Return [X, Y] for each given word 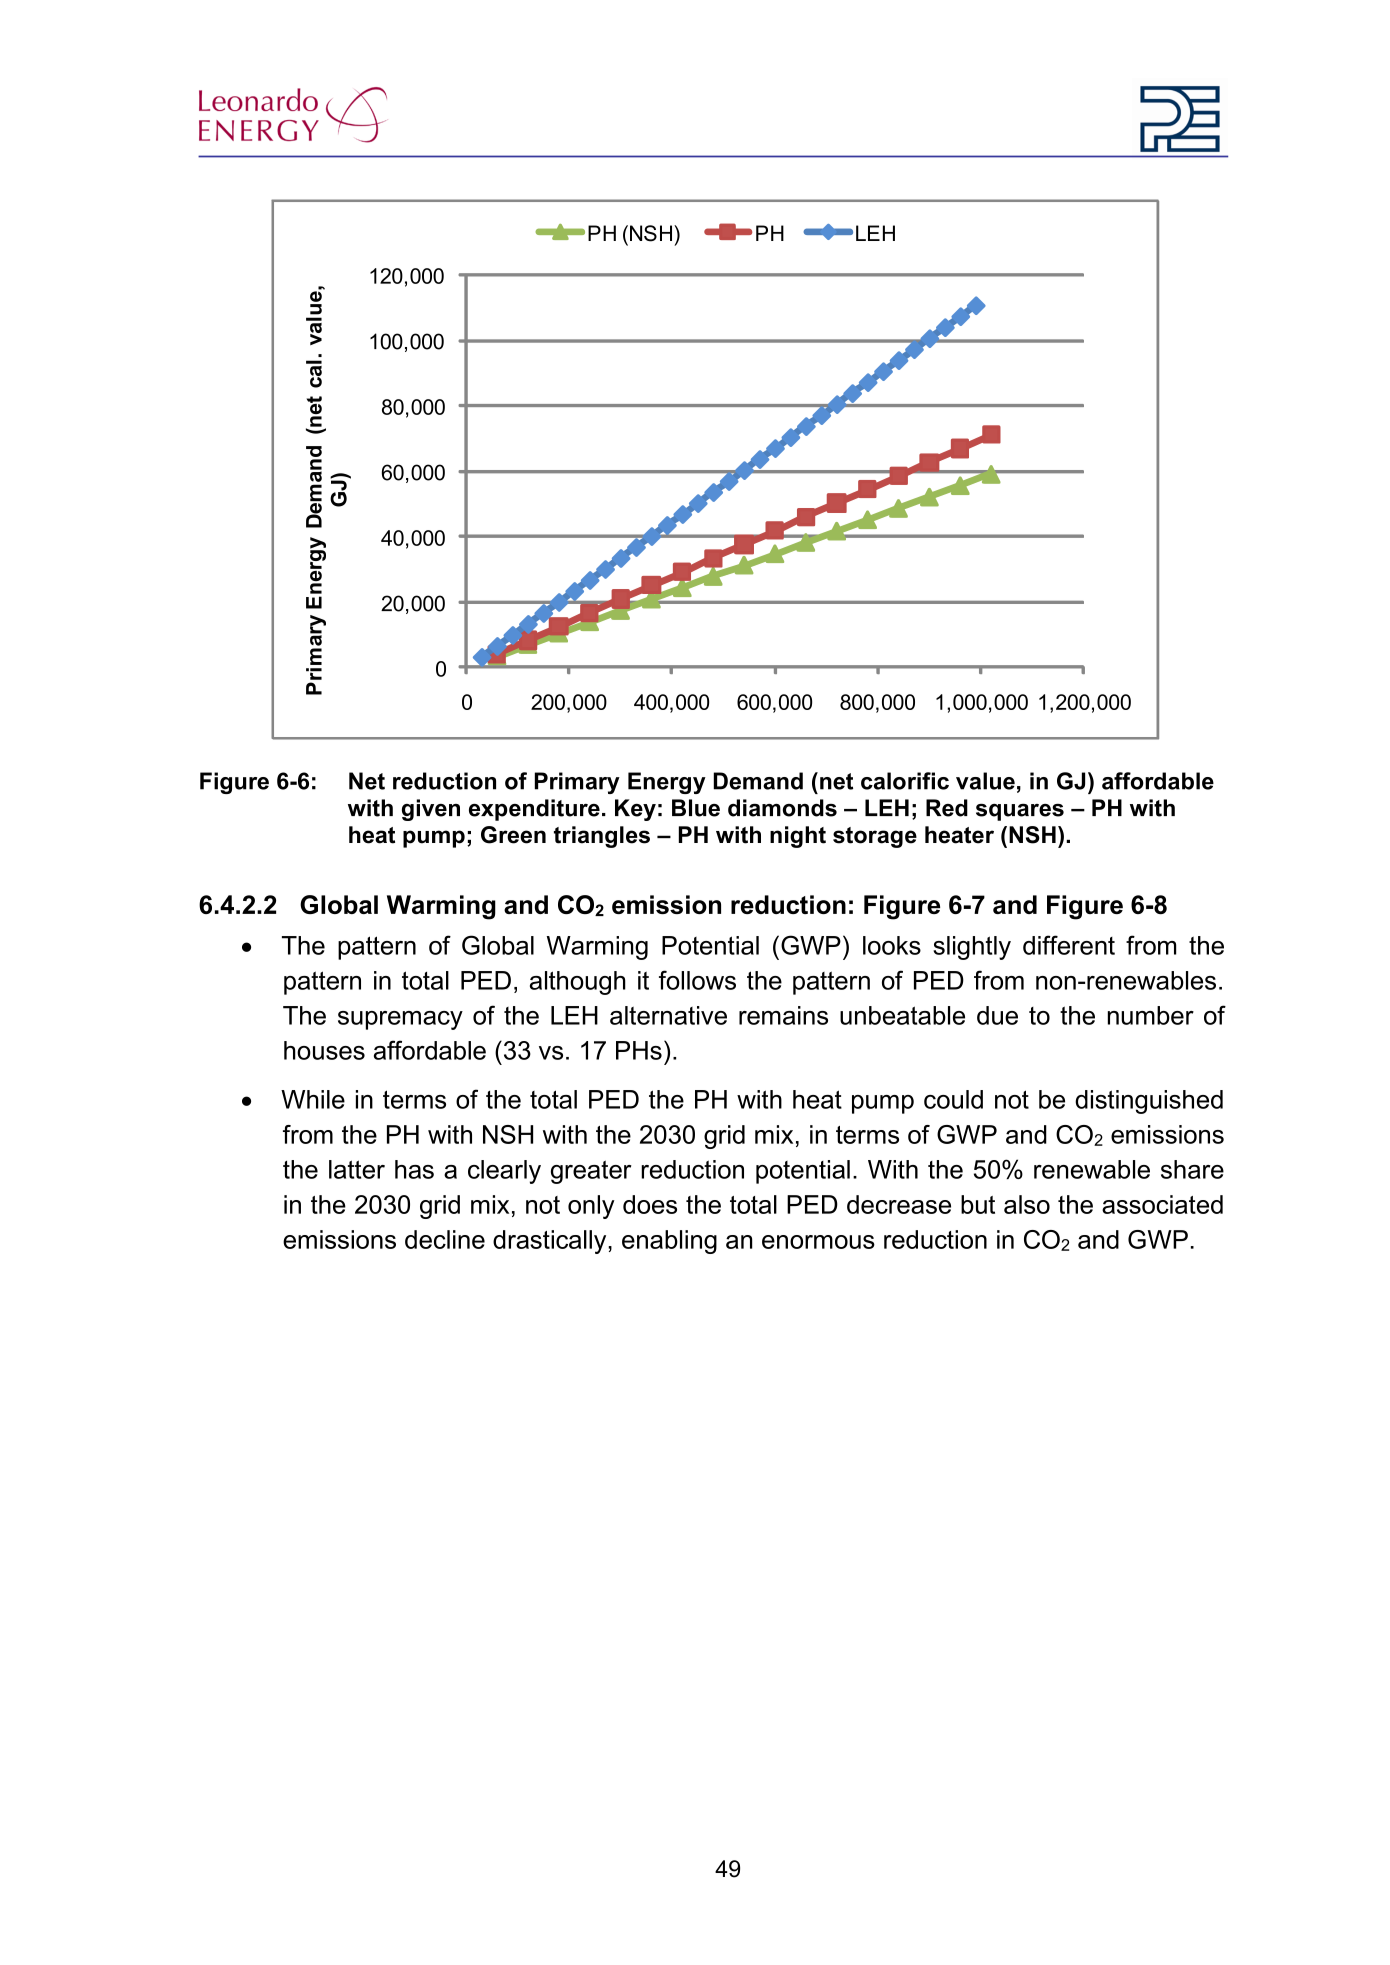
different [1069, 945]
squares [1020, 812]
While [313, 1099]
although [578, 983]
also [1027, 1204]
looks [892, 945]
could [953, 1099]
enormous [818, 1242]
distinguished [1149, 1102]
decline [445, 1239]
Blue [696, 808]
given [431, 810]
